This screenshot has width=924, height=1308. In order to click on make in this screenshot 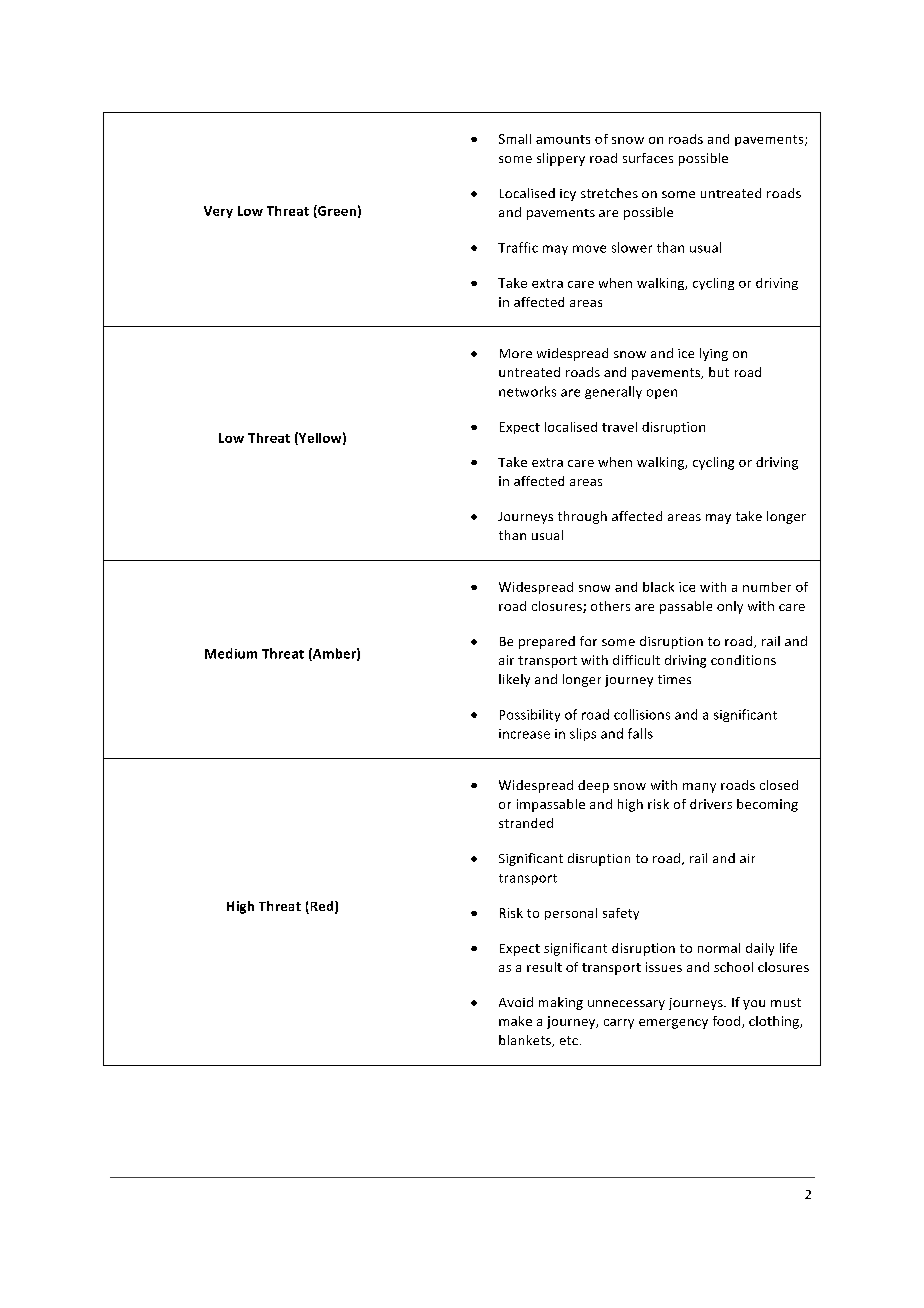, I will do `click(515, 1021)`.
